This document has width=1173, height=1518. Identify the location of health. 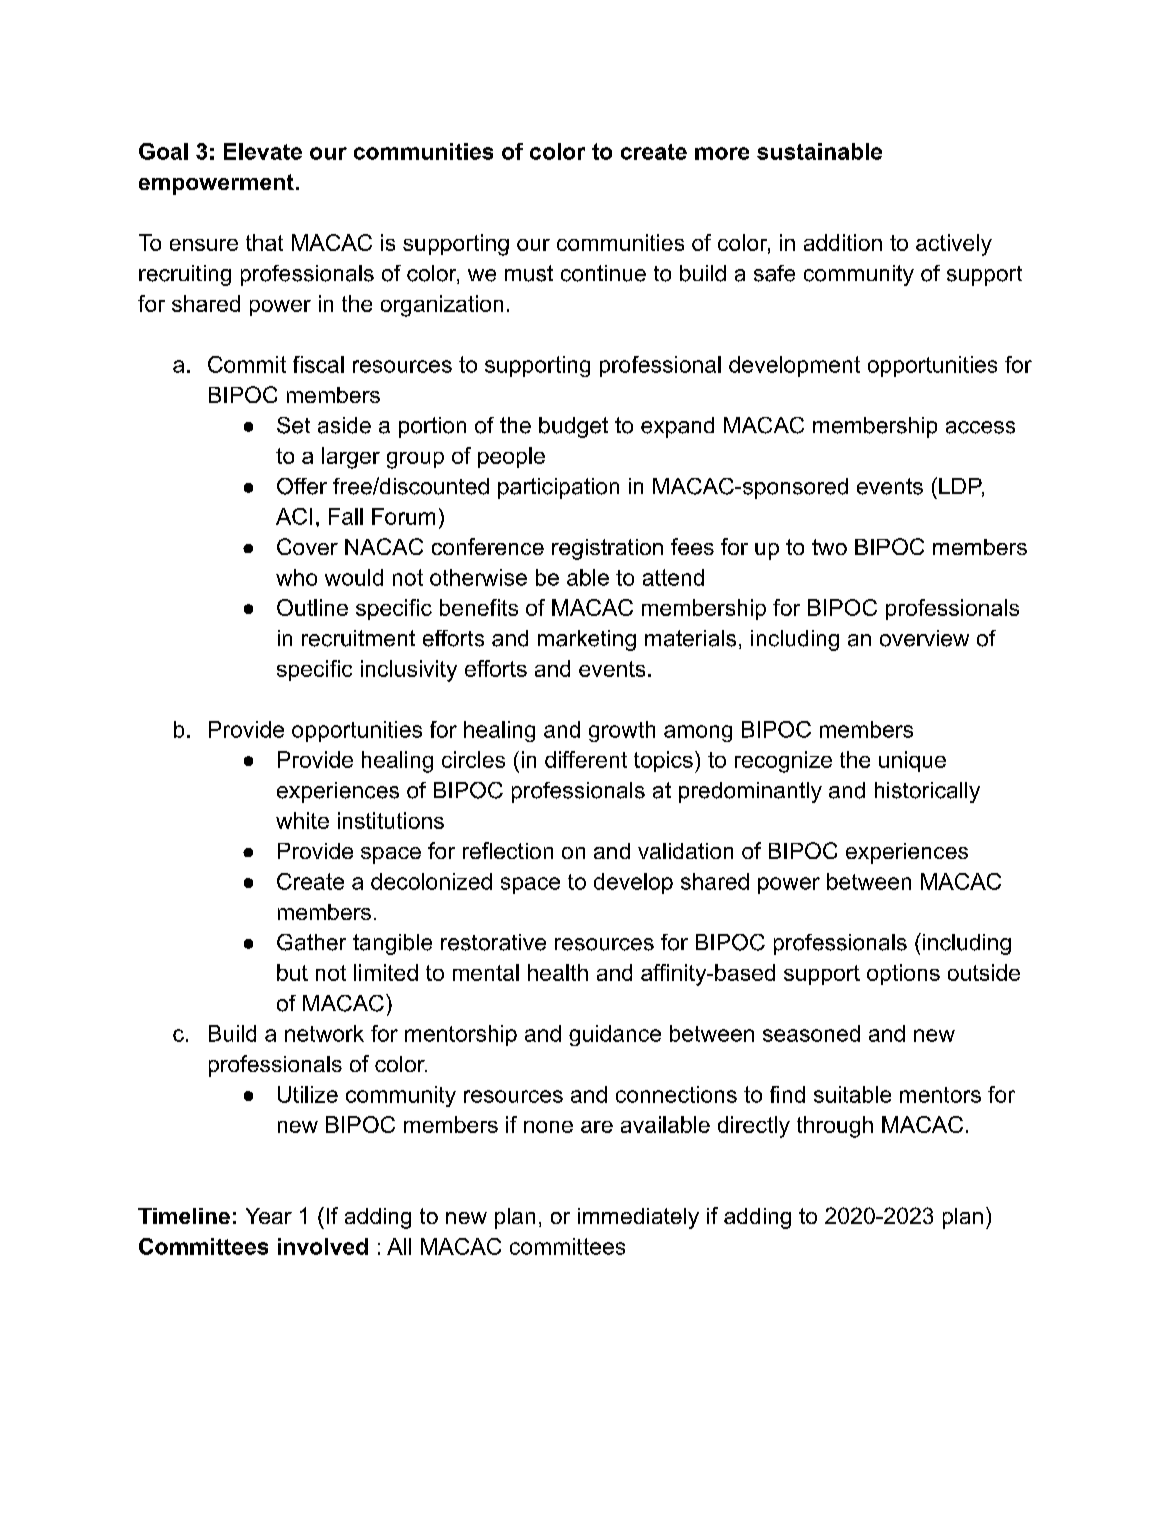
(558, 972).
